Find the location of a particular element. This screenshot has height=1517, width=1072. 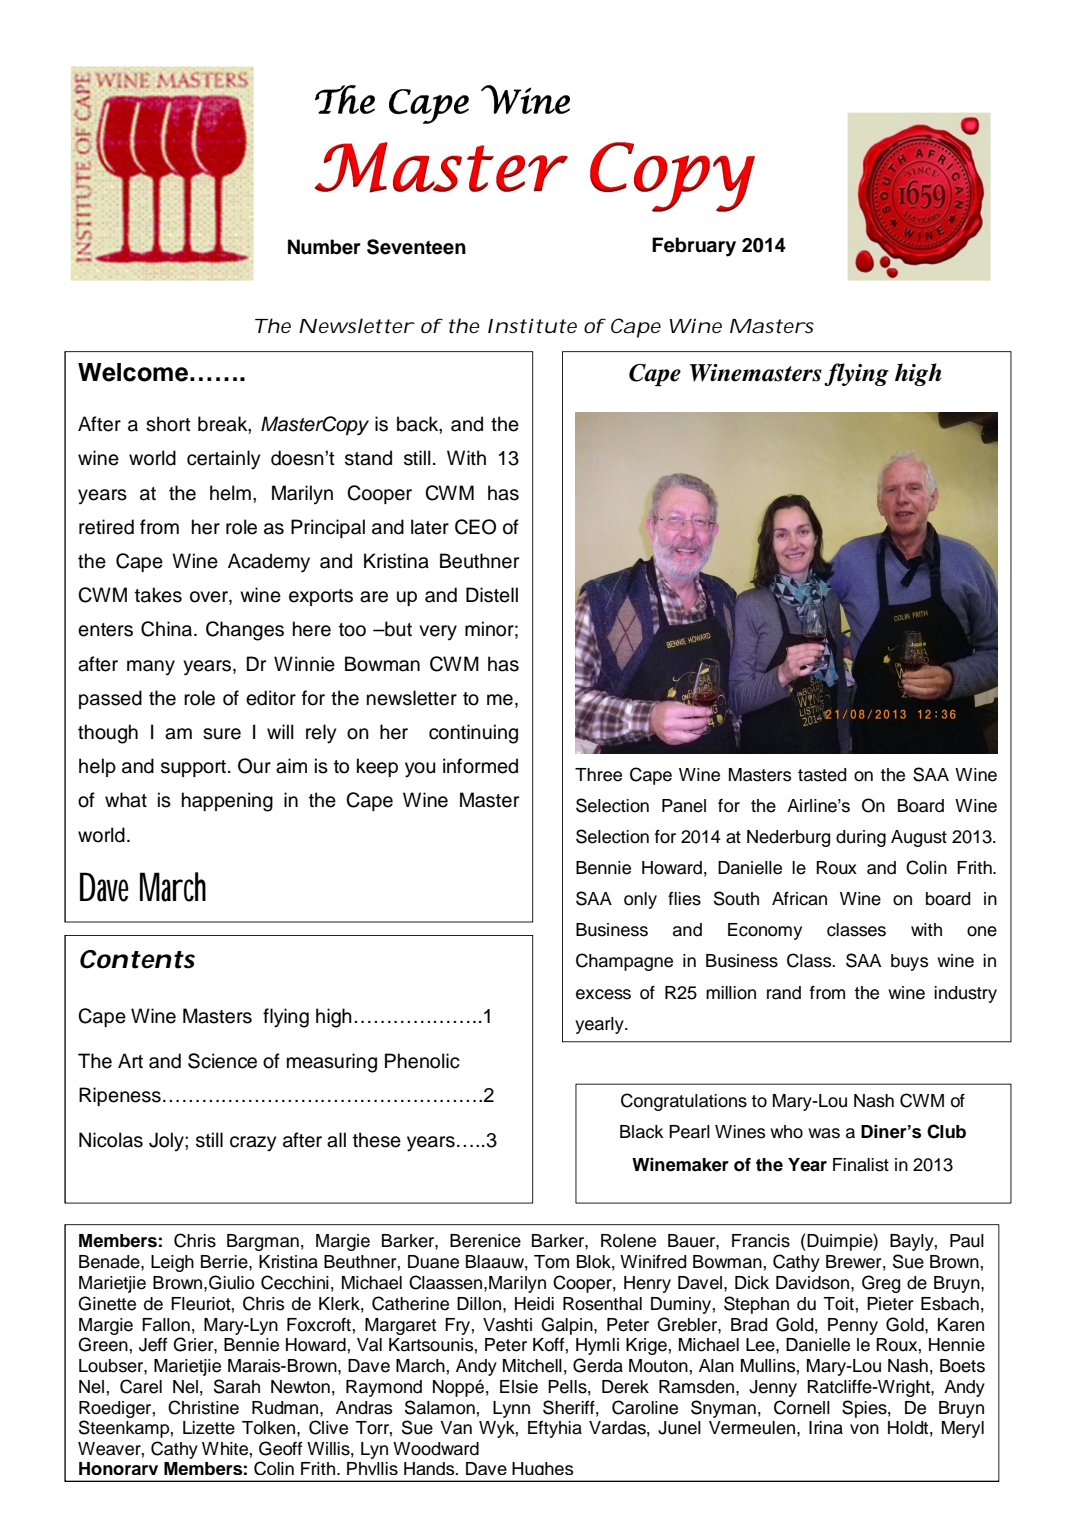

happening is located at coordinates (227, 802).
